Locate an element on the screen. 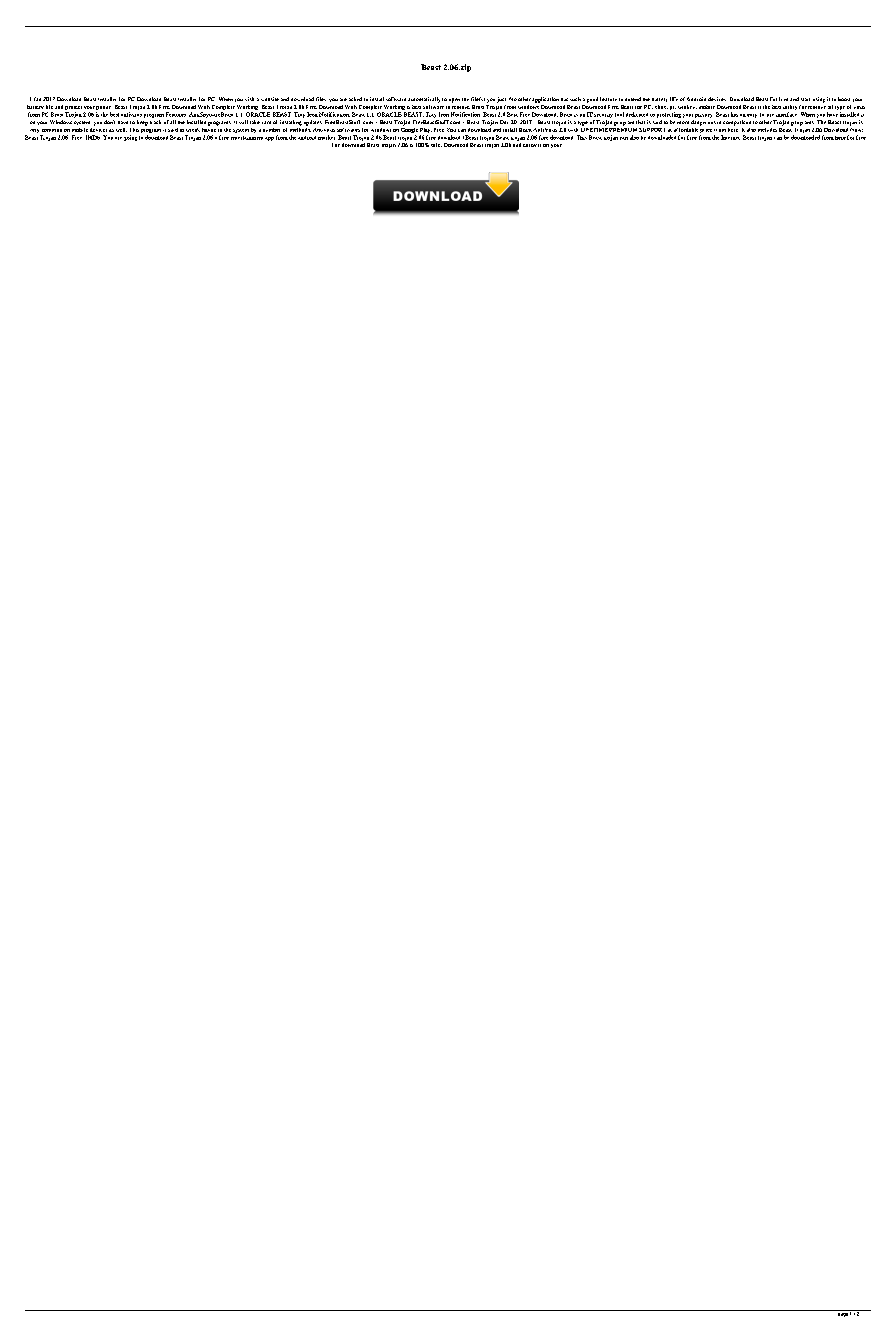  safe is located at coordinates (436, 145).
